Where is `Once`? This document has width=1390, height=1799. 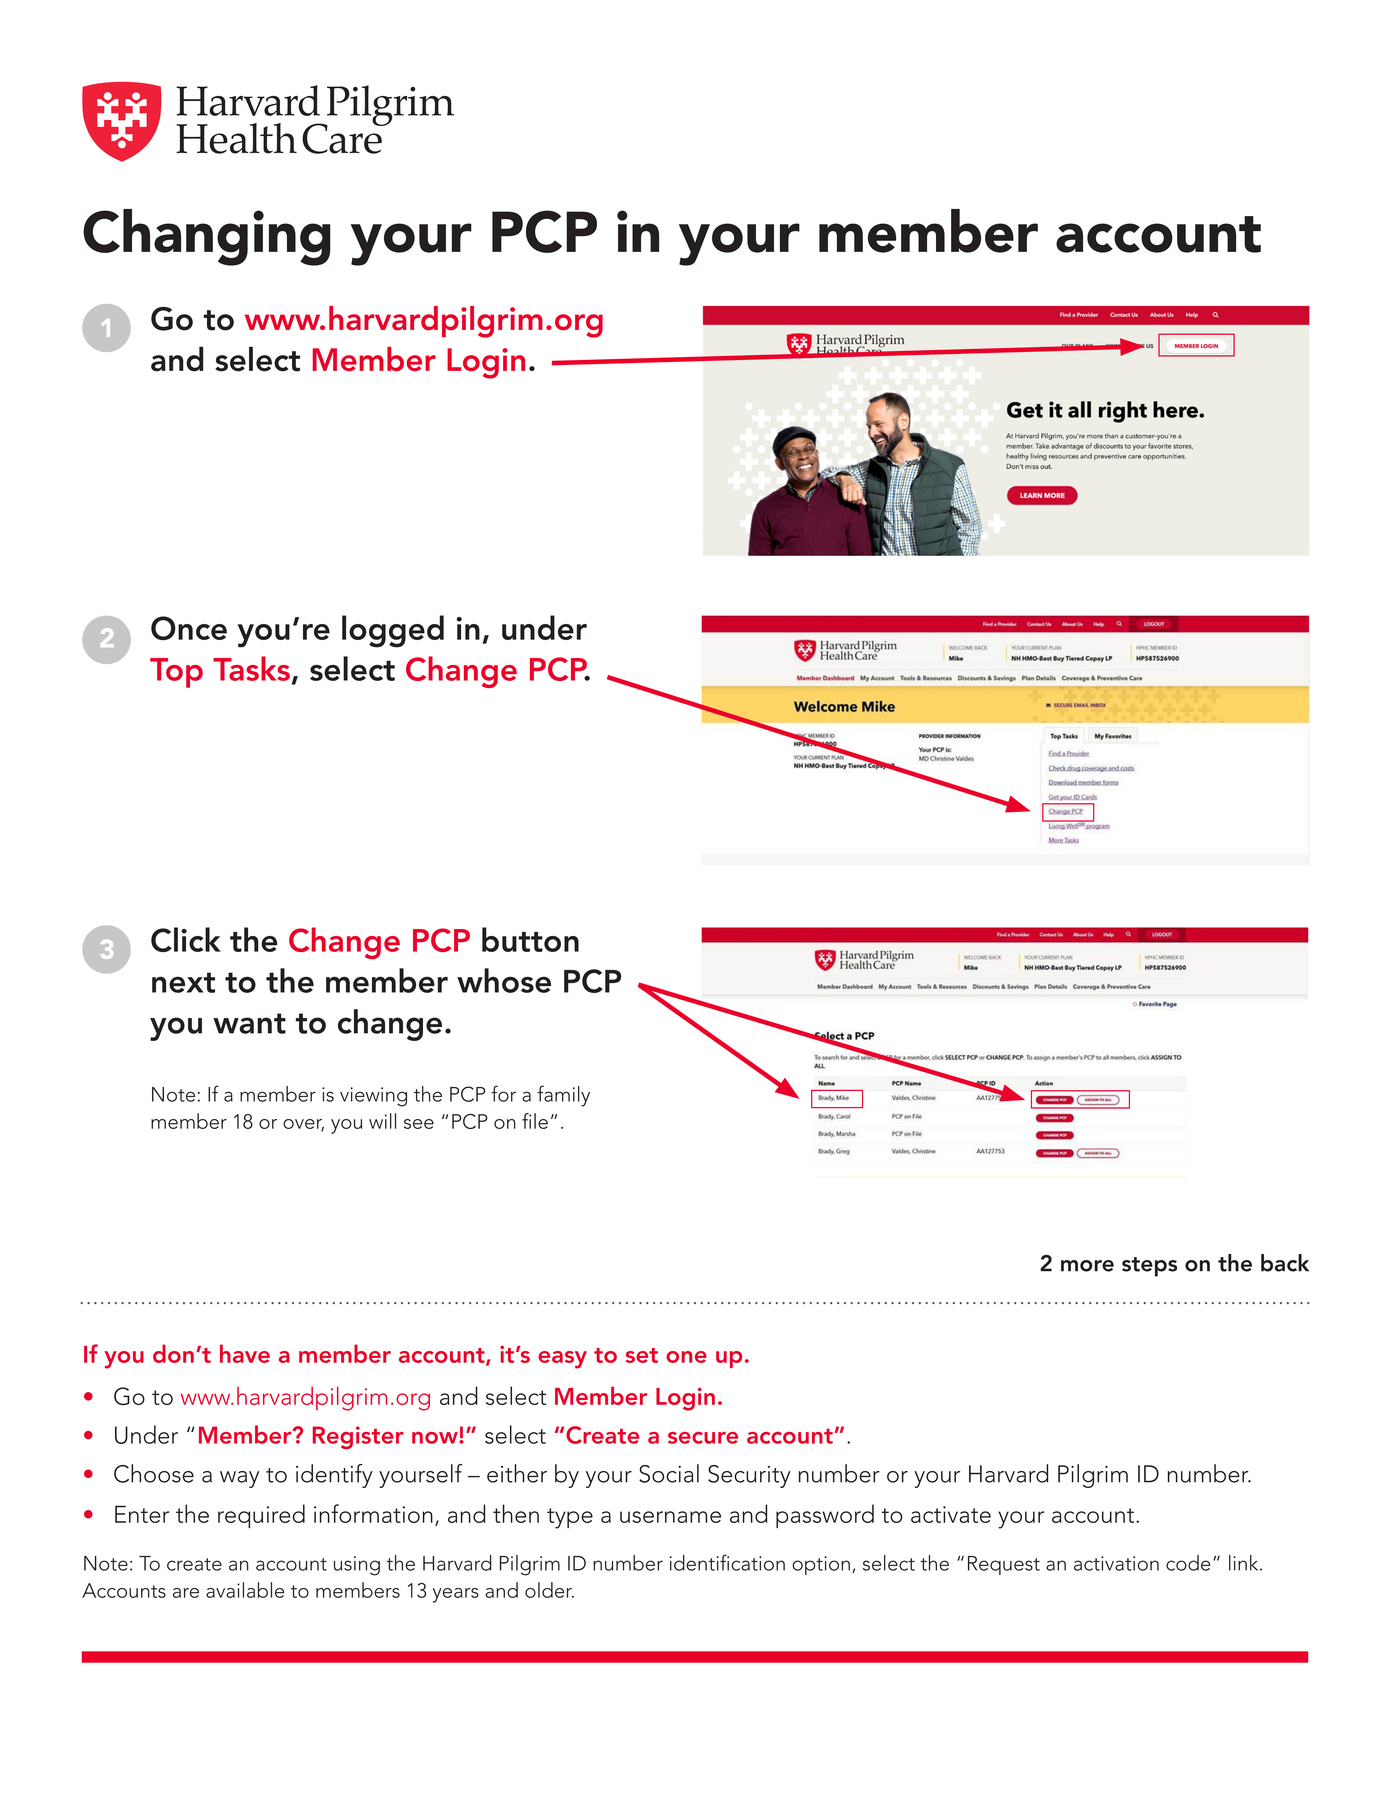
Once is located at coordinates (189, 628).
